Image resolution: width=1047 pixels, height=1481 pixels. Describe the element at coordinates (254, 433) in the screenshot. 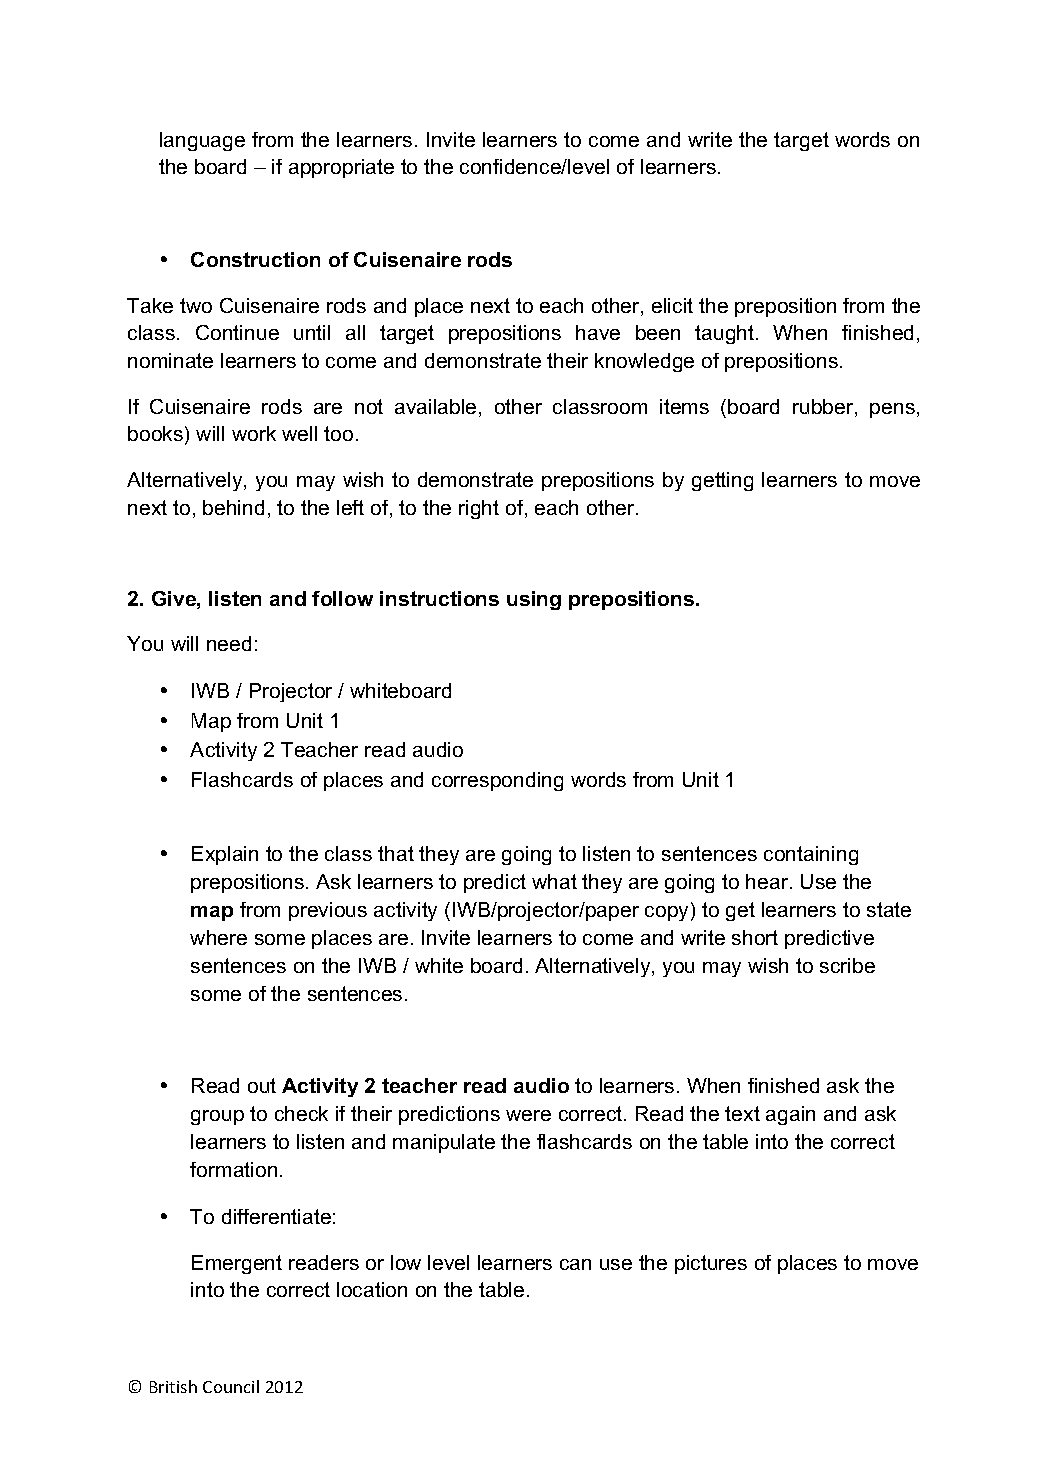

I see `work` at that location.
